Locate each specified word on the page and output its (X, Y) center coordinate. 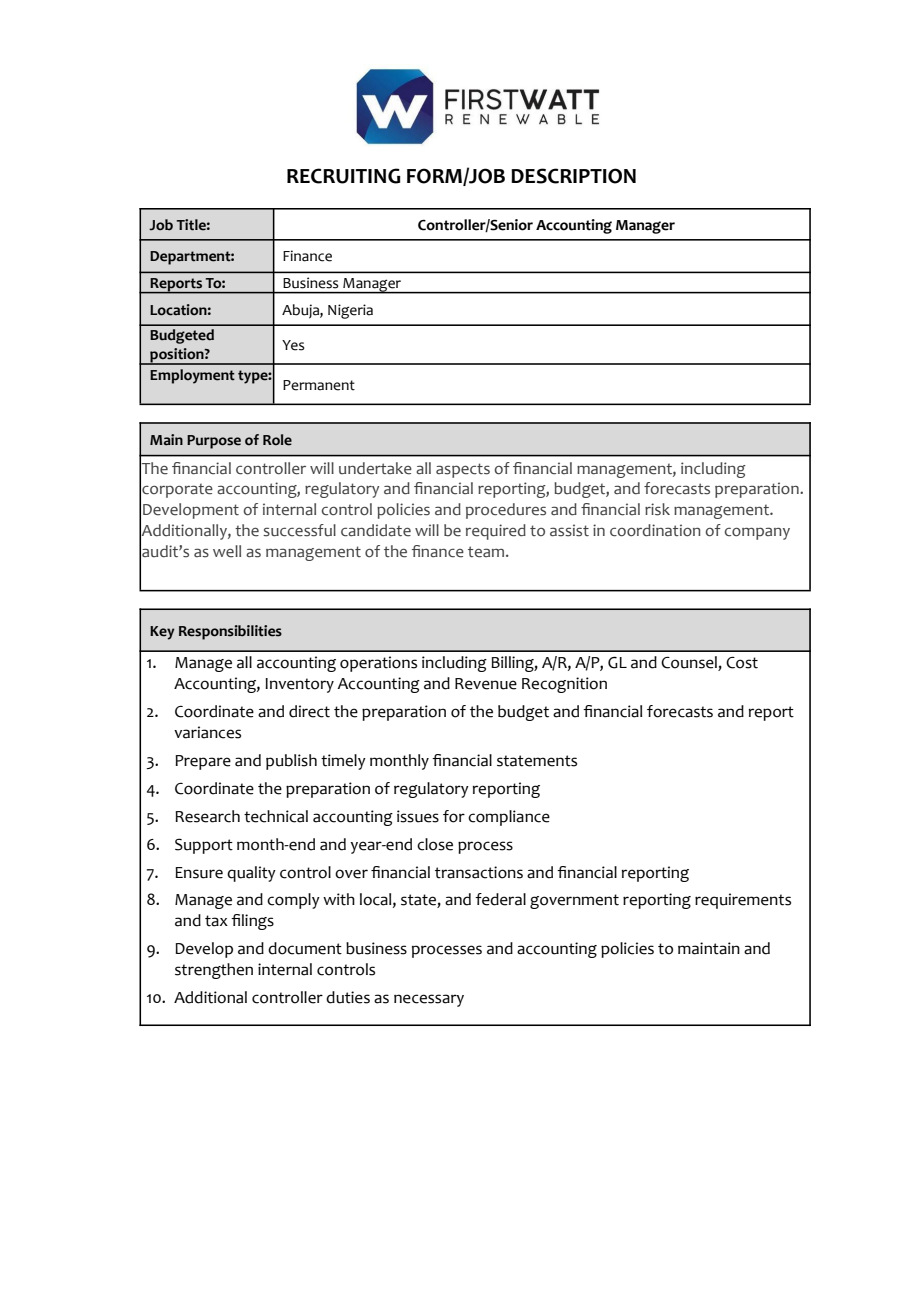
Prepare (203, 762)
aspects (463, 470)
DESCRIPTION (573, 176)
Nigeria (350, 311)
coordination (655, 530)
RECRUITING (344, 176)
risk (657, 509)
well (227, 551)
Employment (192, 376)
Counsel (690, 663)
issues (418, 816)
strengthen (214, 971)
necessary (429, 1000)
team (486, 552)
